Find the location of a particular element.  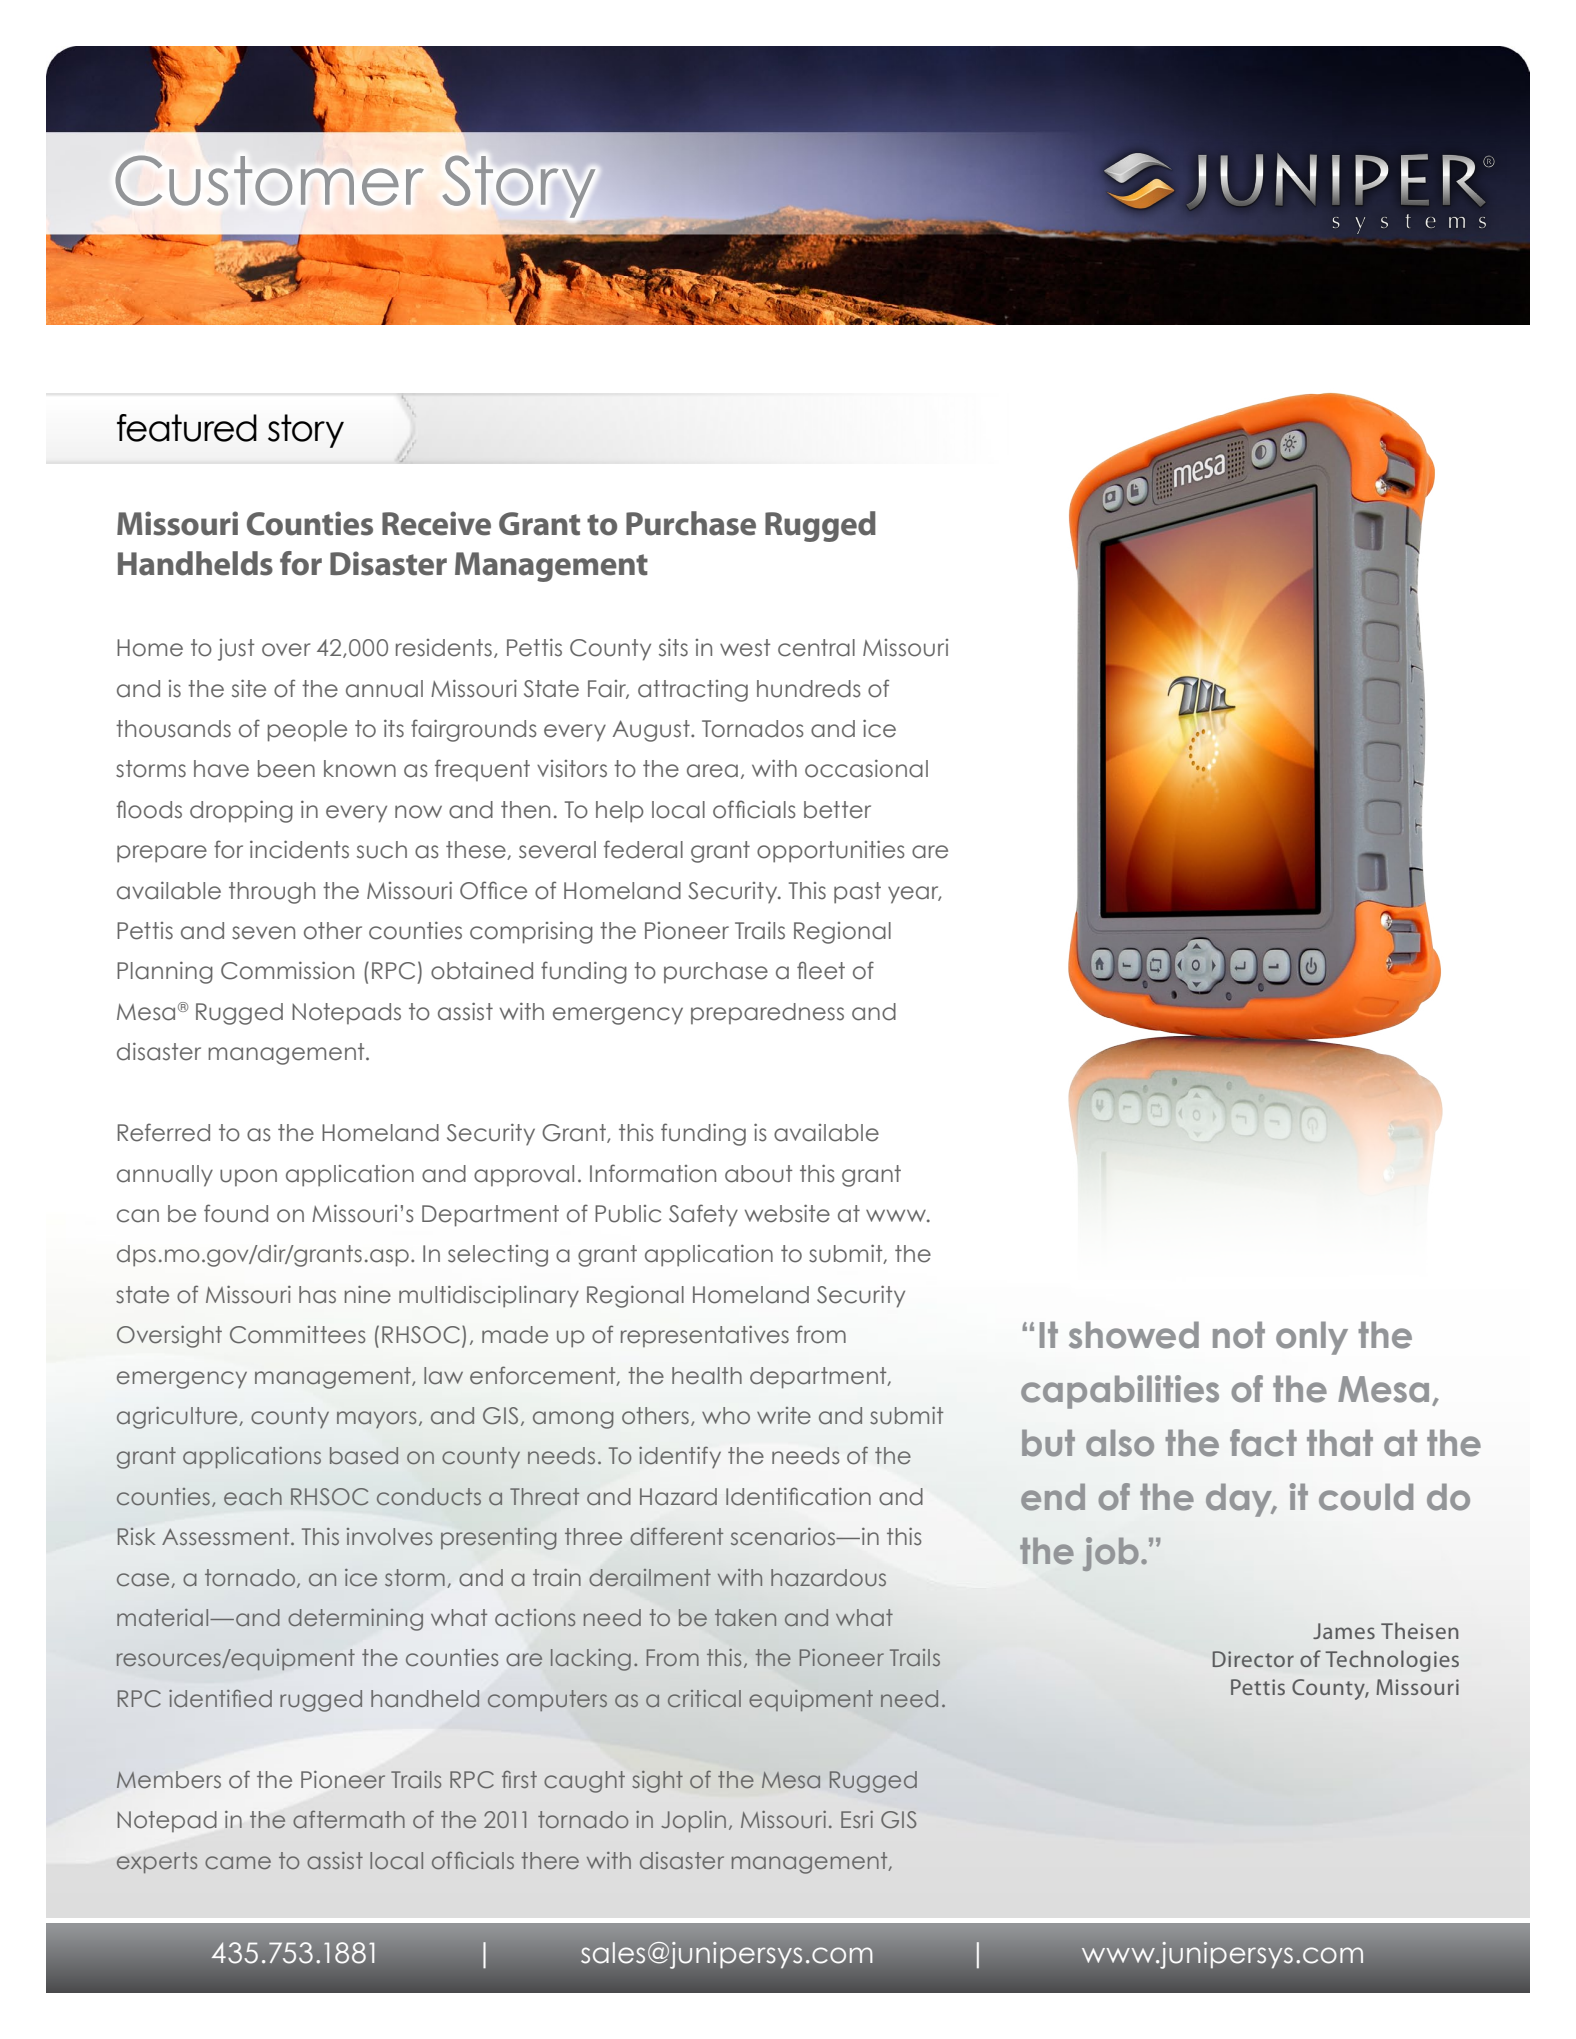

just is located at coordinates (236, 650).
